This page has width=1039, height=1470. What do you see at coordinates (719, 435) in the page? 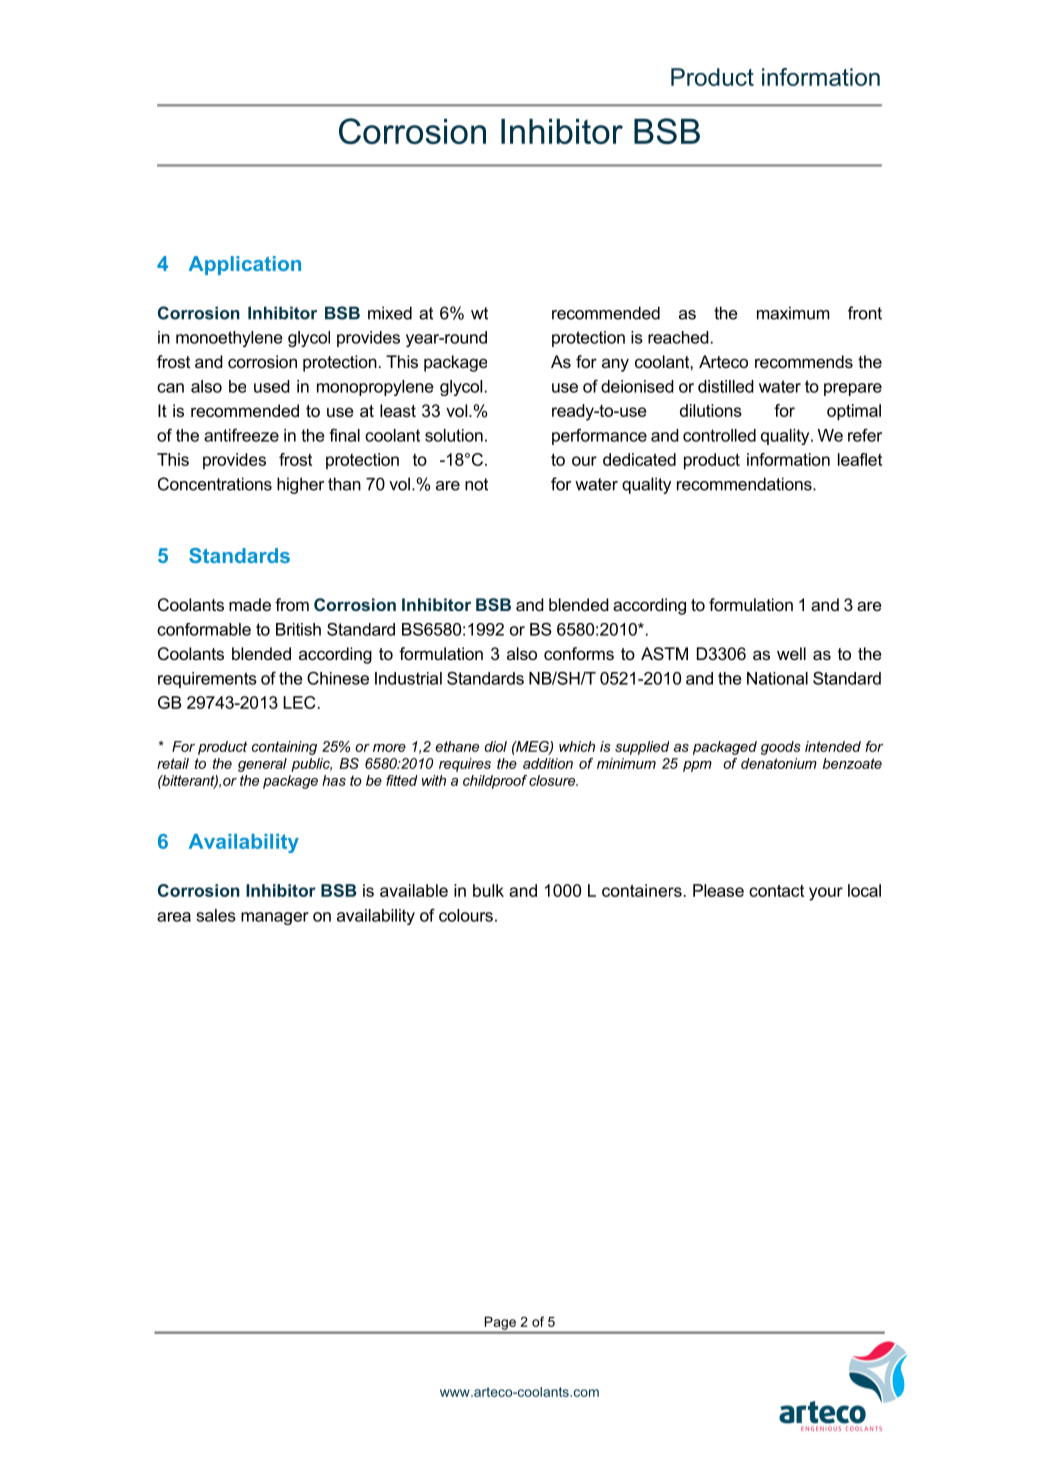
I see `controlled` at bounding box center [719, 435].
